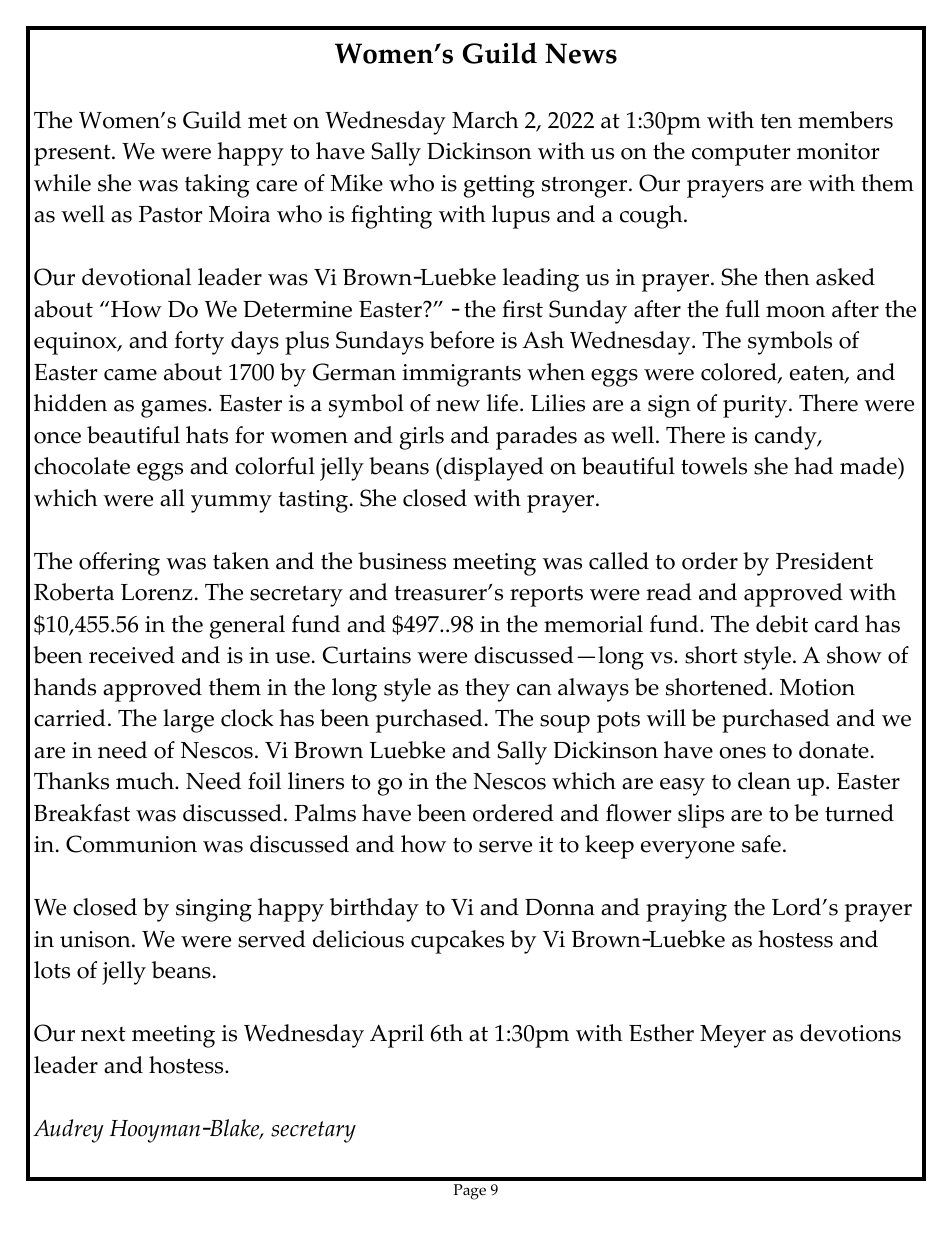 The width and height of the screenshot is (952, 1233). I want to click on offering, so click(119, 564).
